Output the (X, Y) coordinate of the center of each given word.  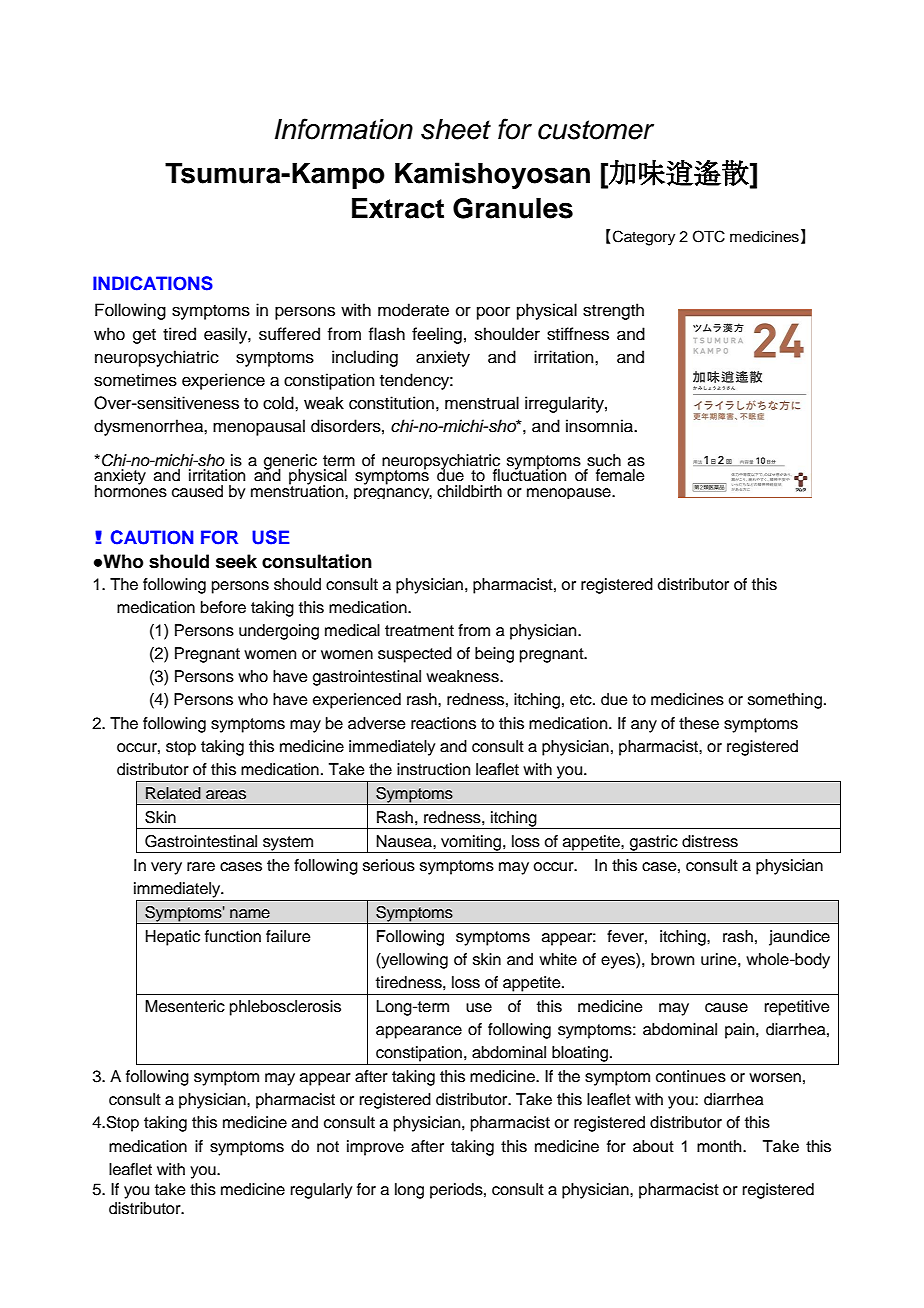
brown (672, 959)
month (720, 1146)
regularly (321, 1191)
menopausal (259, 427)
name (250, 914)
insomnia (600, 426)
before (223, 607)
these (699, 723)
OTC (709, 236)
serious (389, 865)
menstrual (482, 403)
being (494, 655)
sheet (456, 129)
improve (375, 1148)
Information (344, 129)
